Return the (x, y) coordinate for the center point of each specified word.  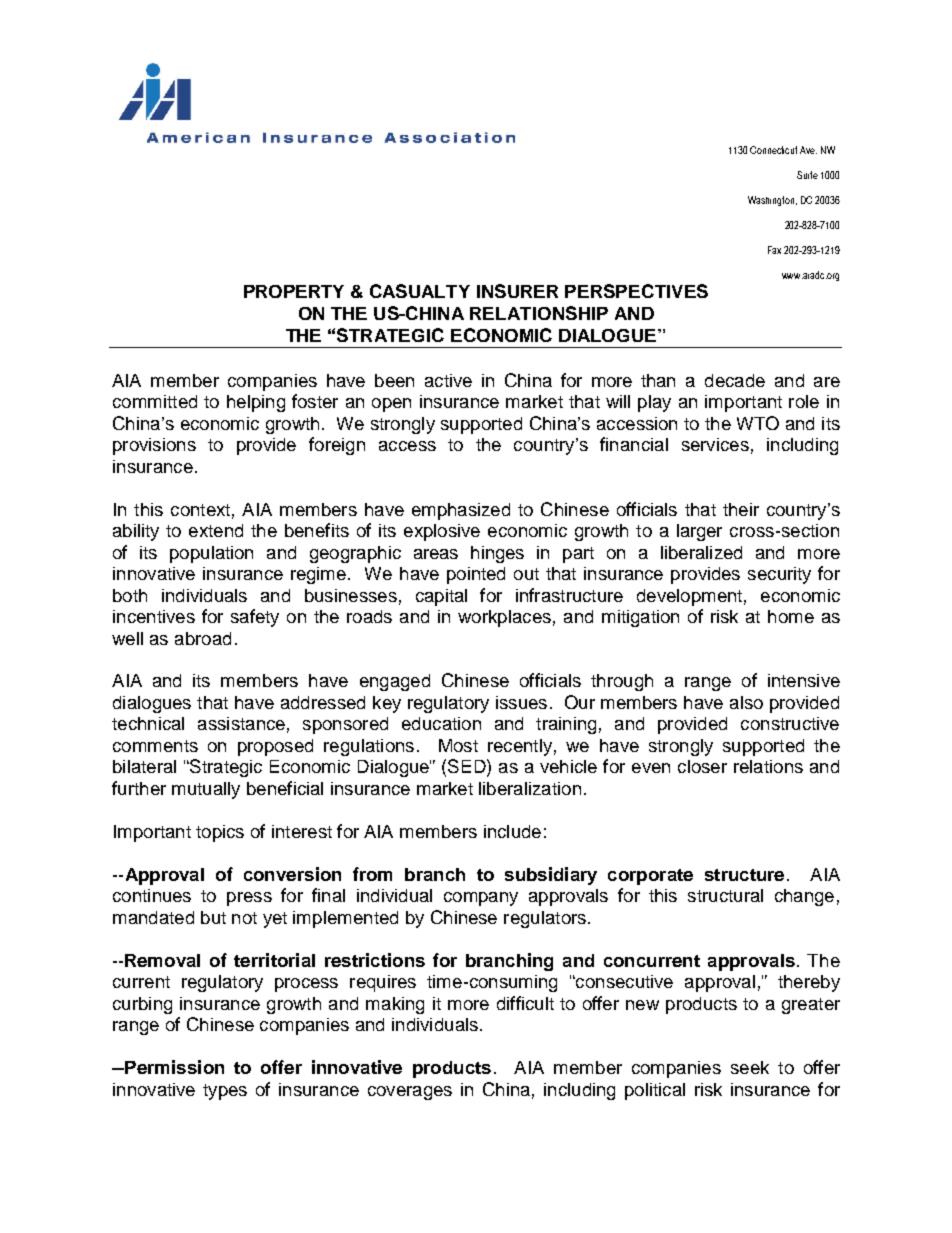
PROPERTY (294, 291)
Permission (173, 1067)
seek (750, 1067)
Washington (772, 201)
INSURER (517, 291)
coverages (410, 1093)
